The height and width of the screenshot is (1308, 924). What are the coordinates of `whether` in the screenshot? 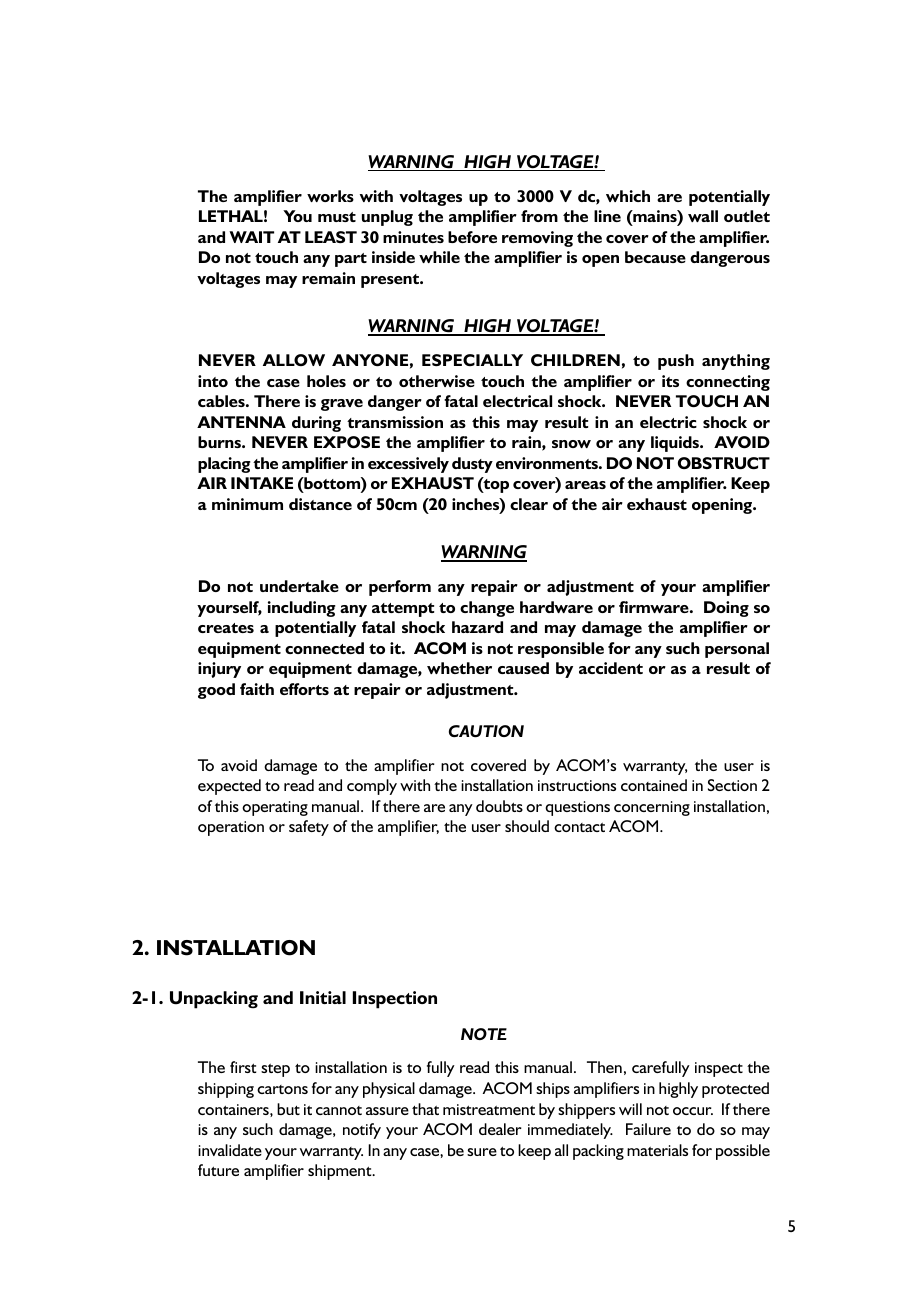 It's located at (459, 668).
